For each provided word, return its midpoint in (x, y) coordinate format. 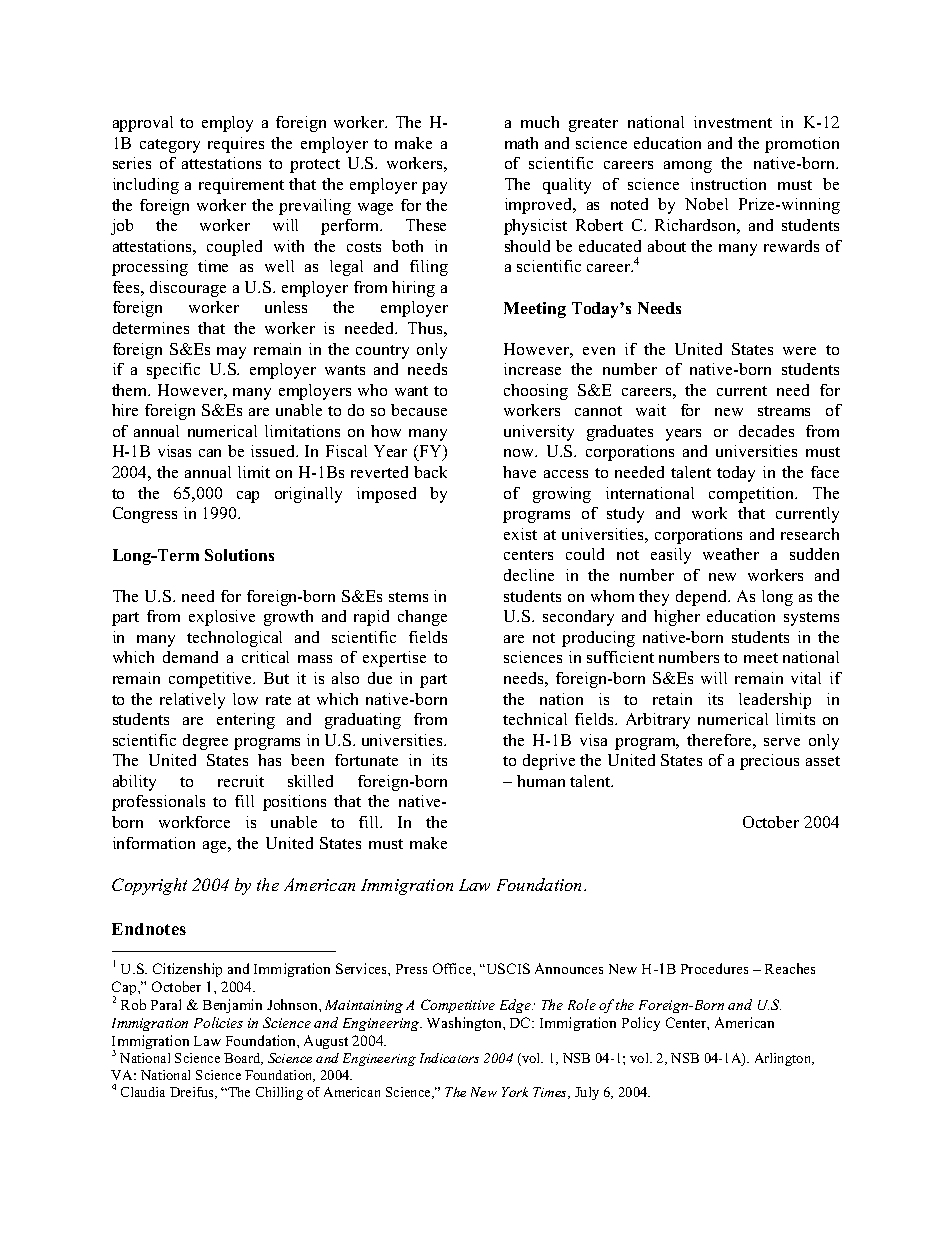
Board (243, 1059)
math (521, 143)
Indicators (449, 1058)
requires (236, 145)
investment (733, 122)
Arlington (784, 1059)
